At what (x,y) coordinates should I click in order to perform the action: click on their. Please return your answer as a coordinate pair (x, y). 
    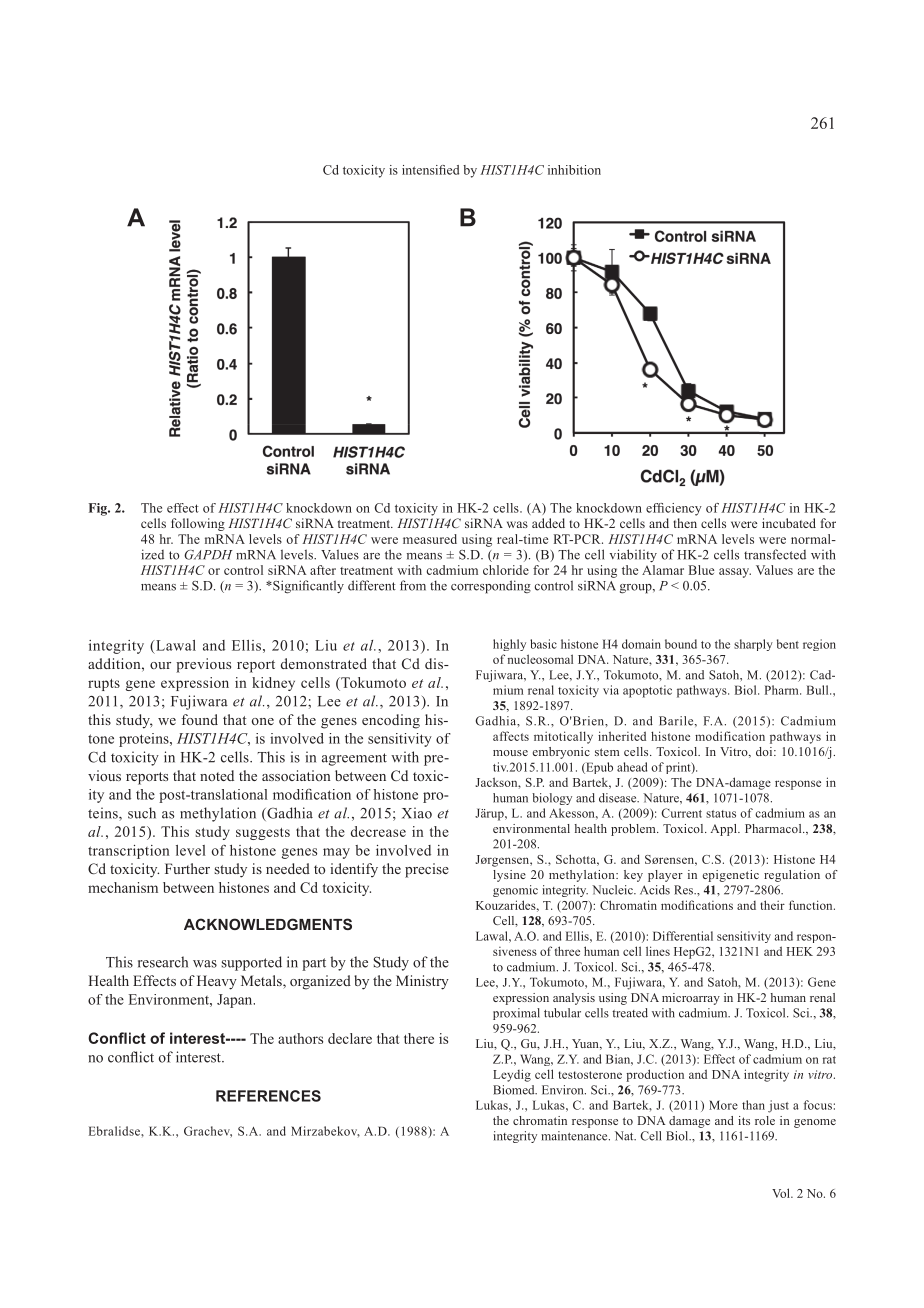
    Looking at the image, I should click on (772, 905).
